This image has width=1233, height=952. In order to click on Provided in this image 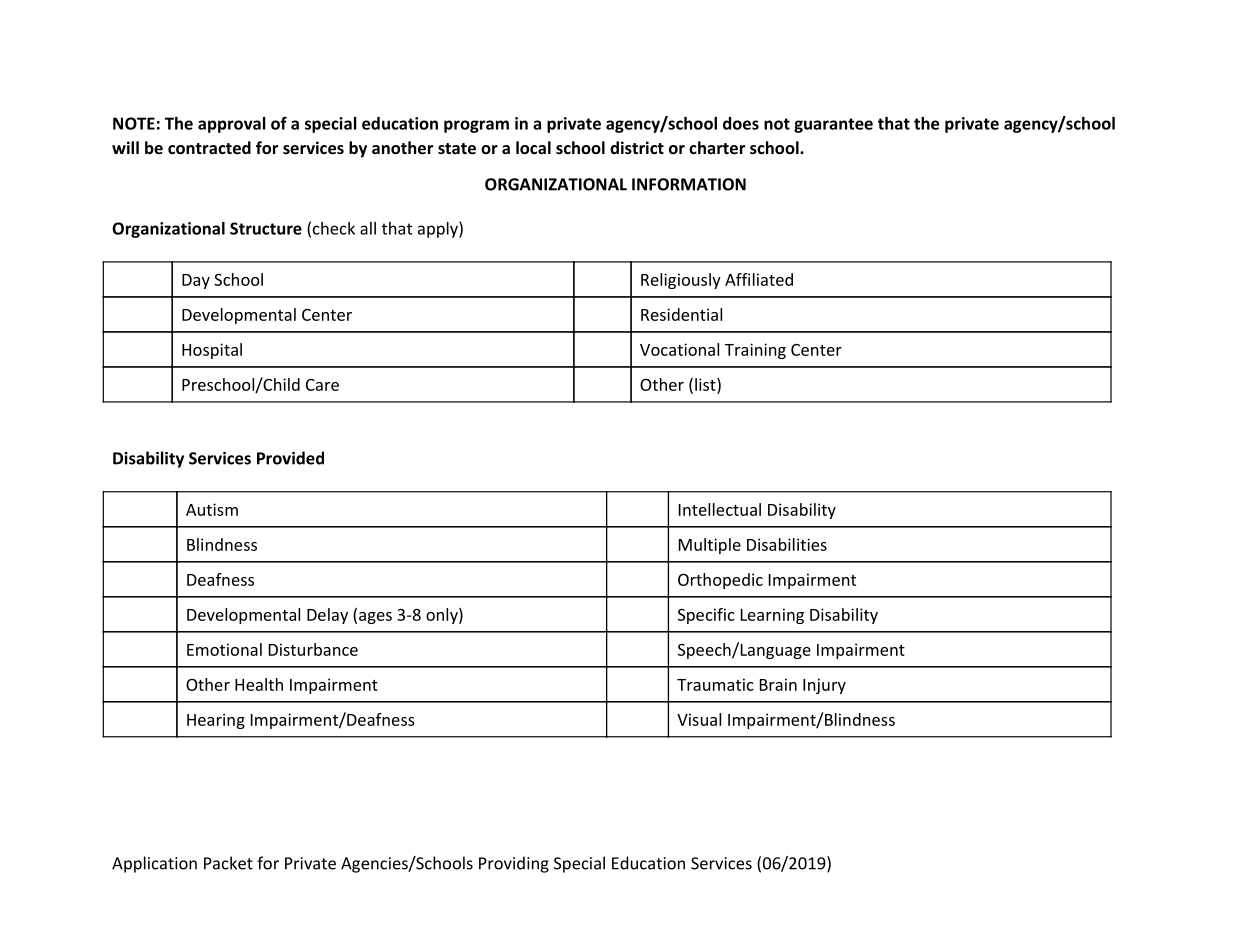, I will do `click(290, 458)`.
